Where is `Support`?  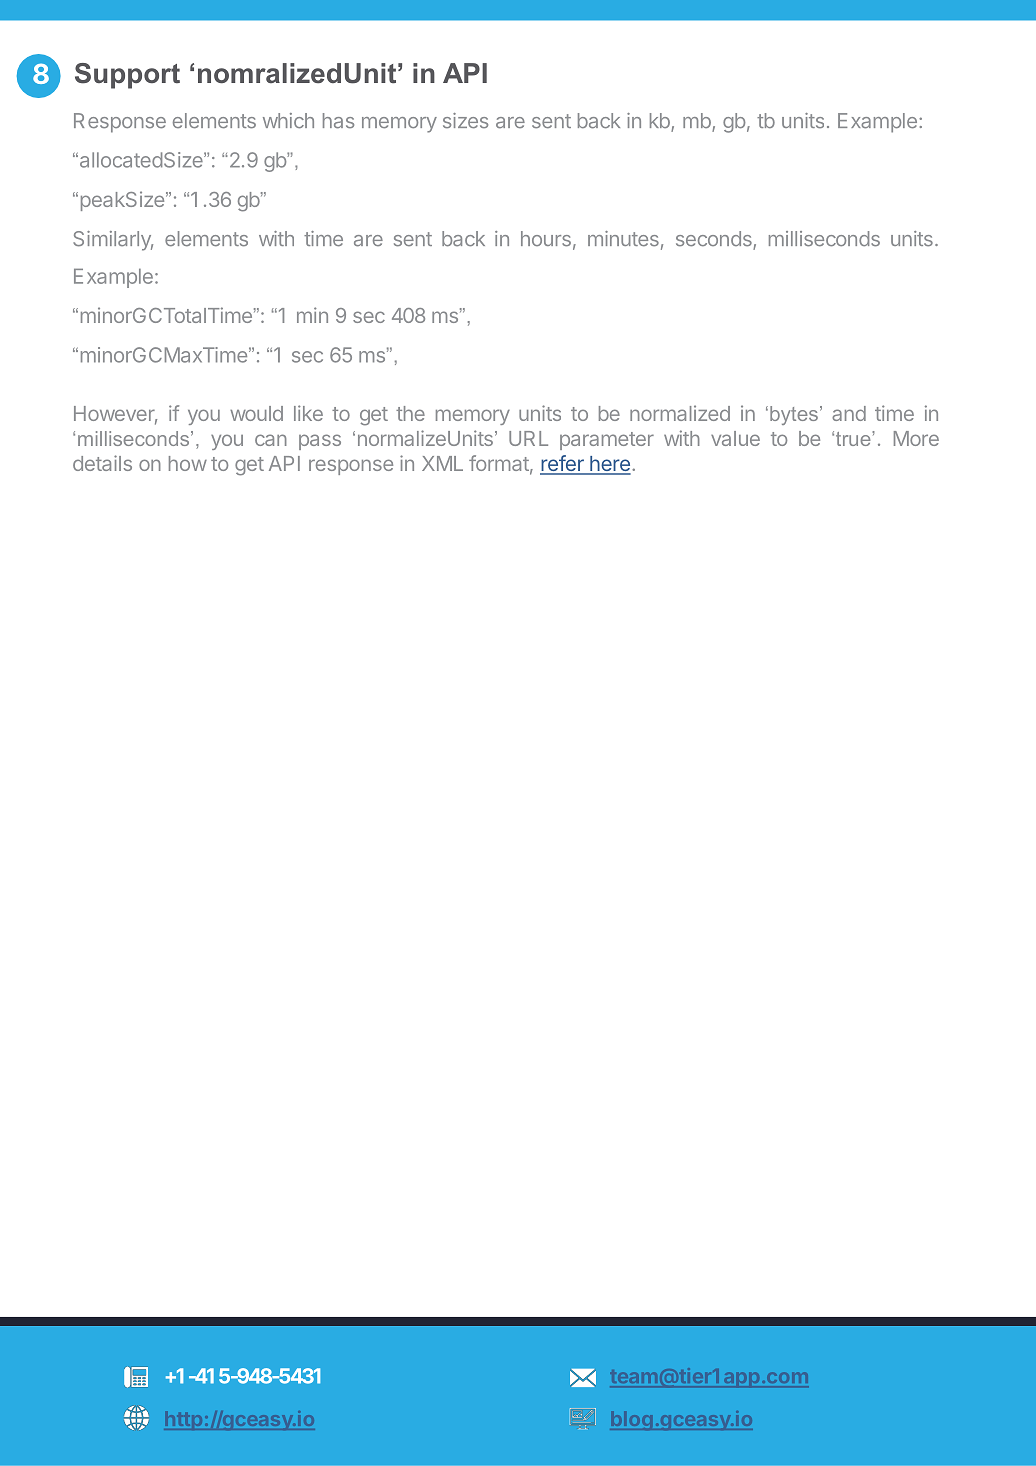
Support is located at coordinates (127, 76).
